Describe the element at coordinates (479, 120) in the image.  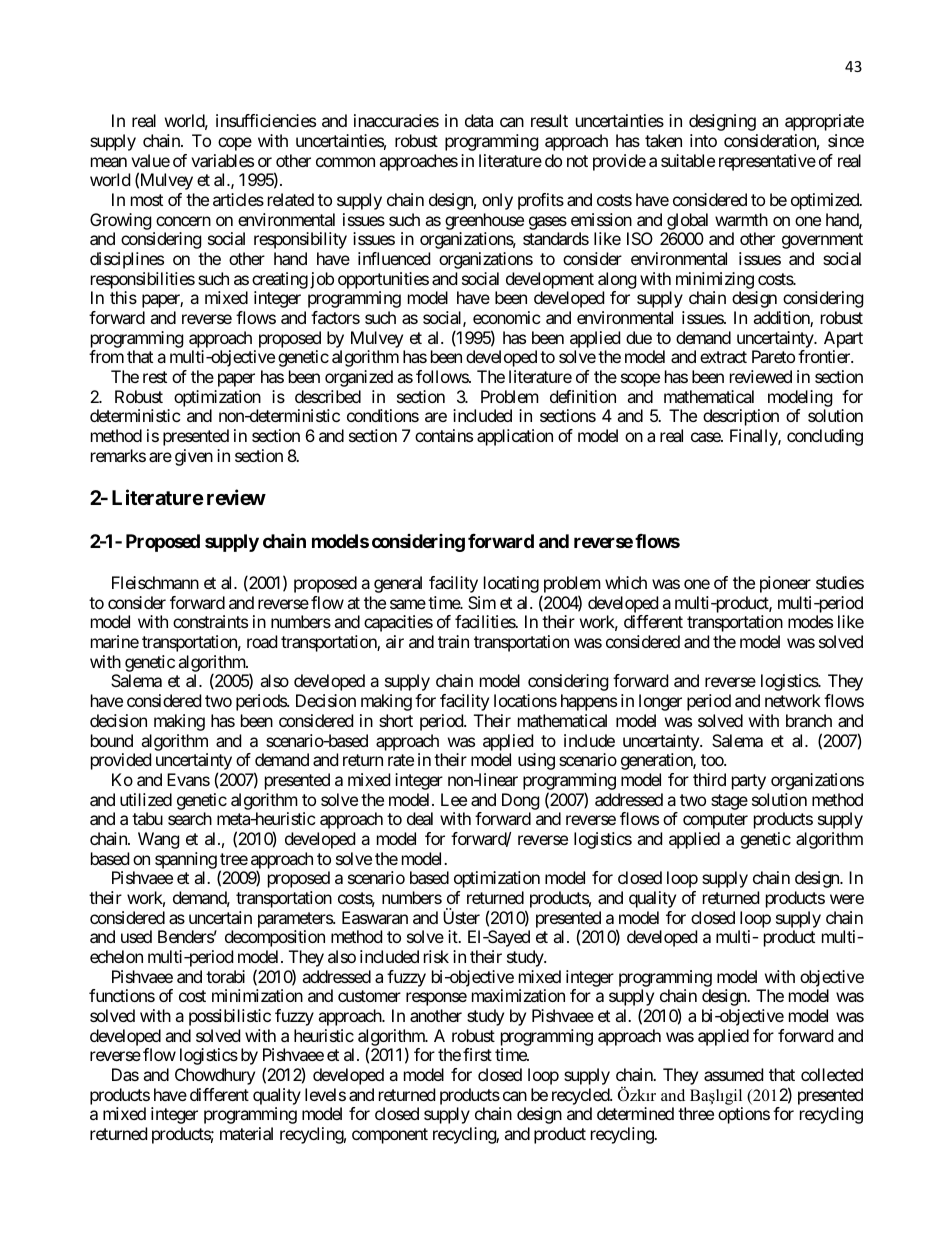
I see `data` at that location.
